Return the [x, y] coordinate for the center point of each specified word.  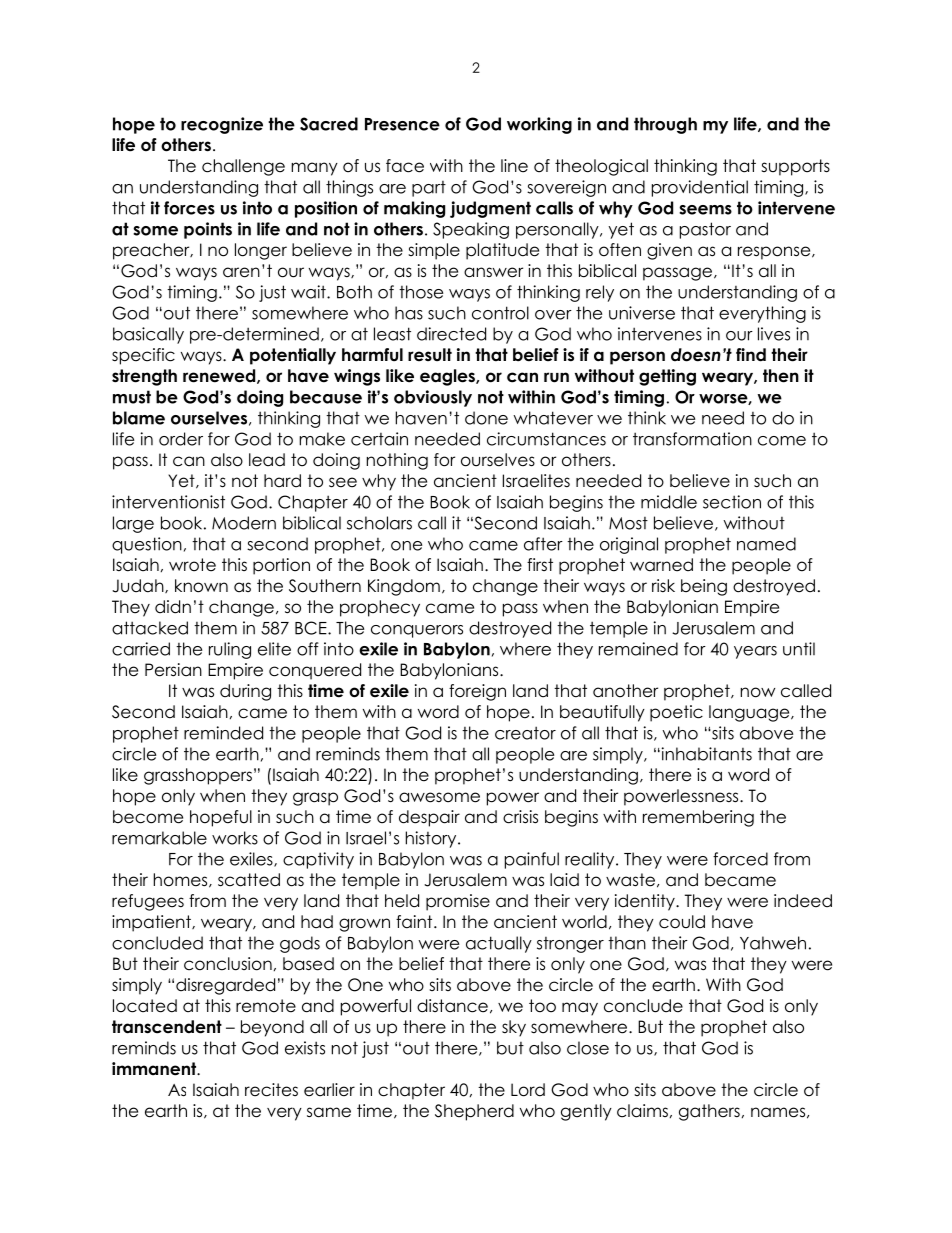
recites [271, 1090]
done [486, 418]
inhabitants [705, 754]
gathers [709, 1112]
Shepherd [474, 1112]
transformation [692, 439]
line [514, 166]
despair [429, 818]
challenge [243, 167]
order [181, 439]
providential [700, 188]
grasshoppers [198, 776]
